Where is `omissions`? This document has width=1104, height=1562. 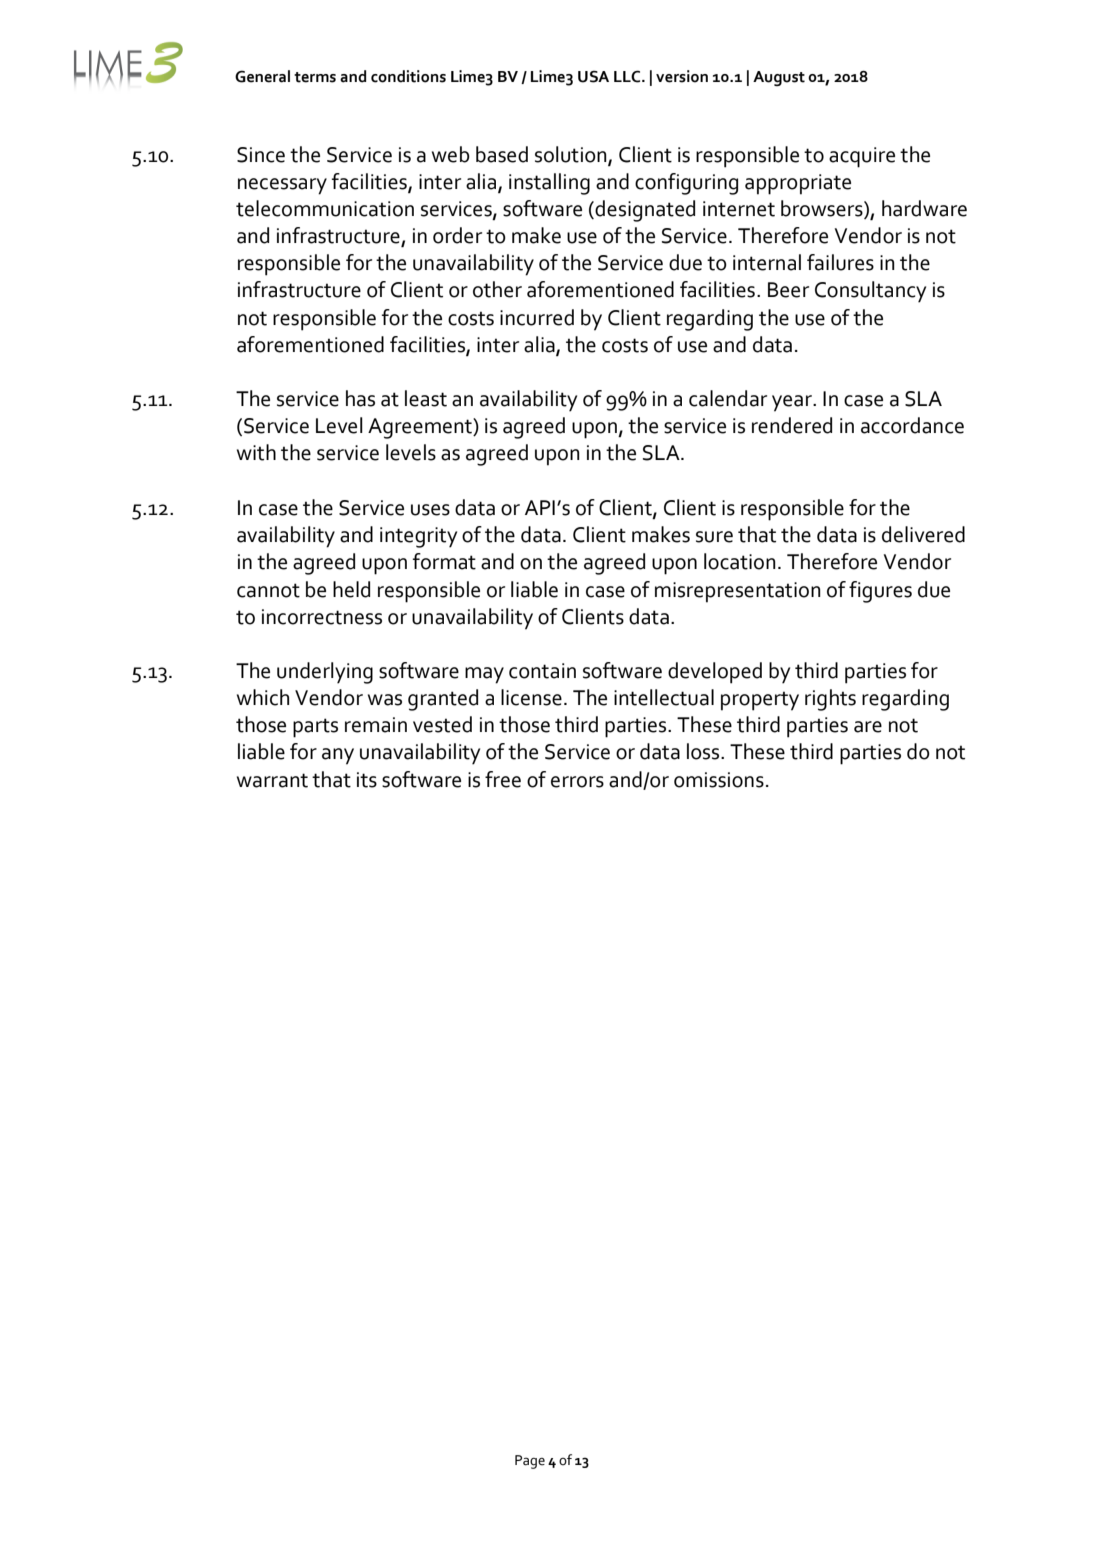
omissions is located at coordinates (719, 780).
